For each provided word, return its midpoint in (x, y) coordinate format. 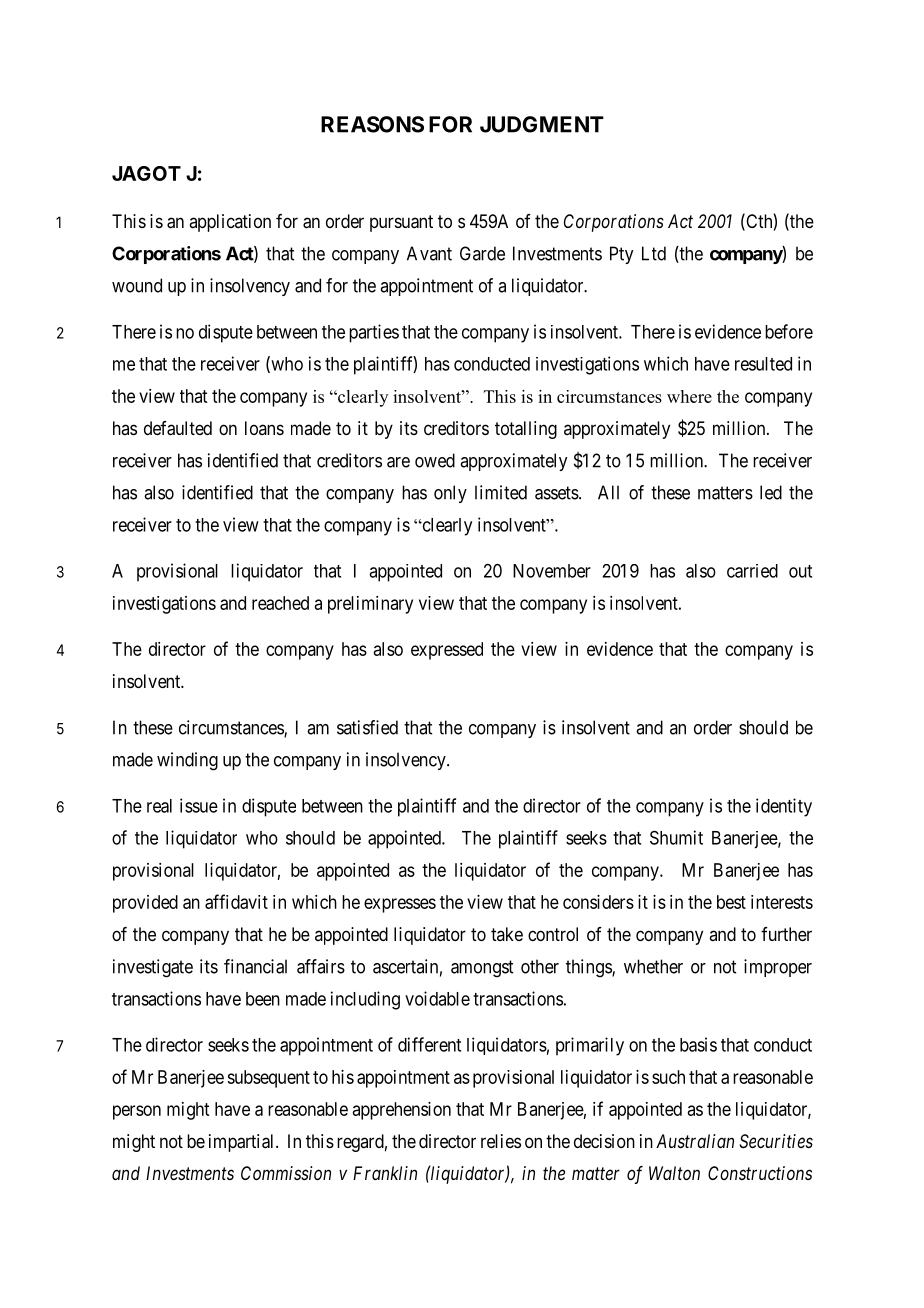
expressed (447, 651)
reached (280, 603)
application (230, 223)
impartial (243, 1143)
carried (752, 571)
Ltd (654, 253)
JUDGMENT (542, 124)
